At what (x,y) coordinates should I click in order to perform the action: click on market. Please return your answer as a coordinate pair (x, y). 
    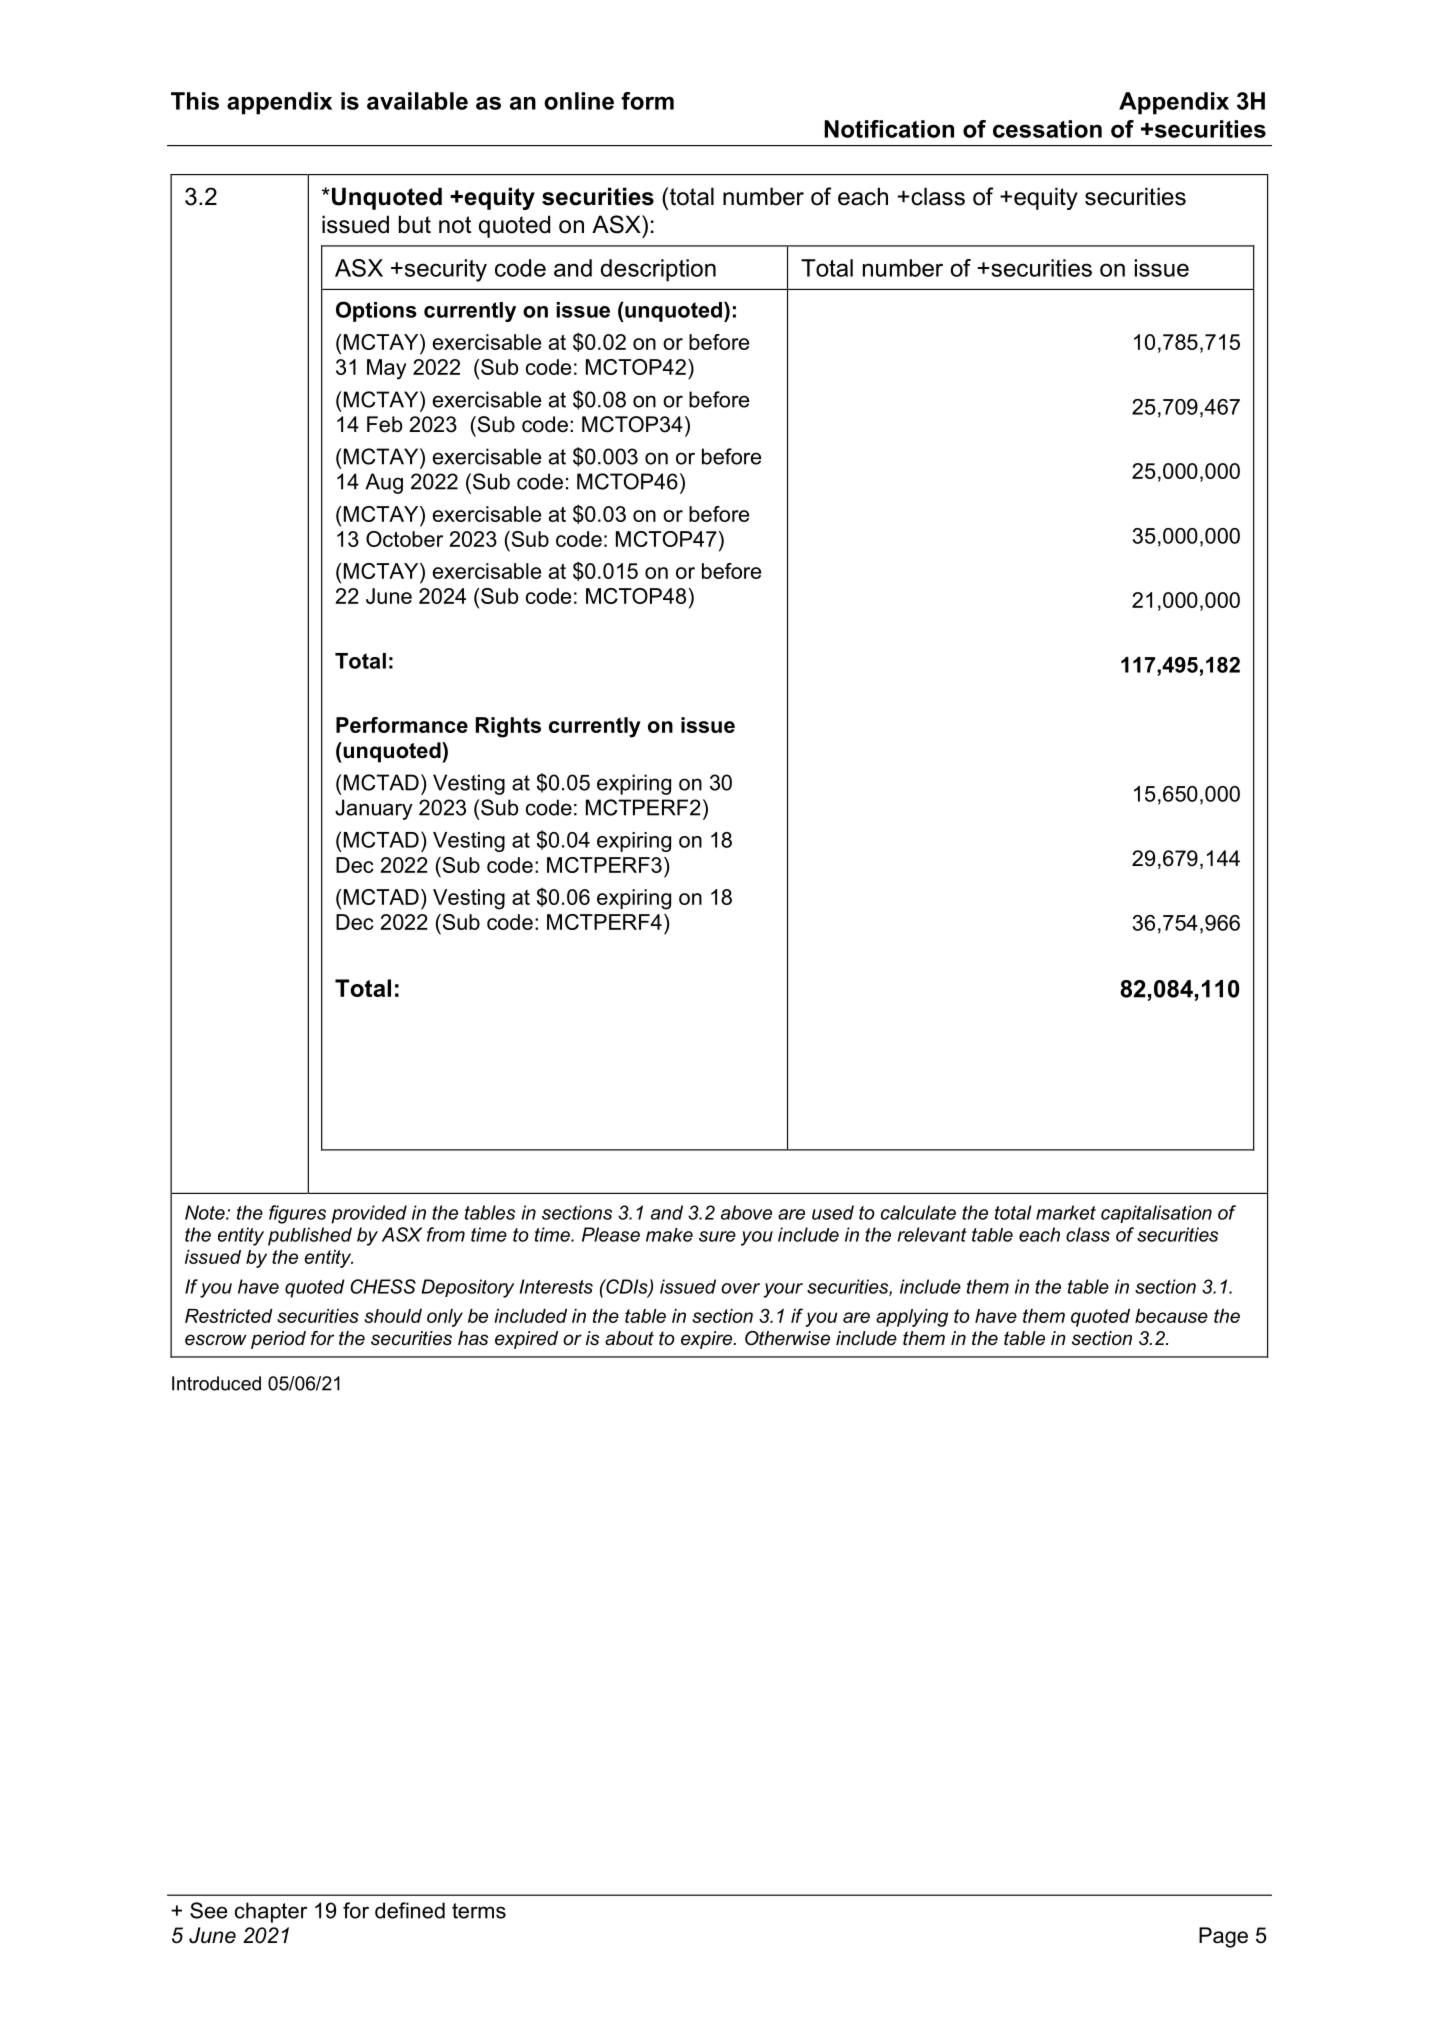
    Looking at the image, I should click on (1066, 1212).
